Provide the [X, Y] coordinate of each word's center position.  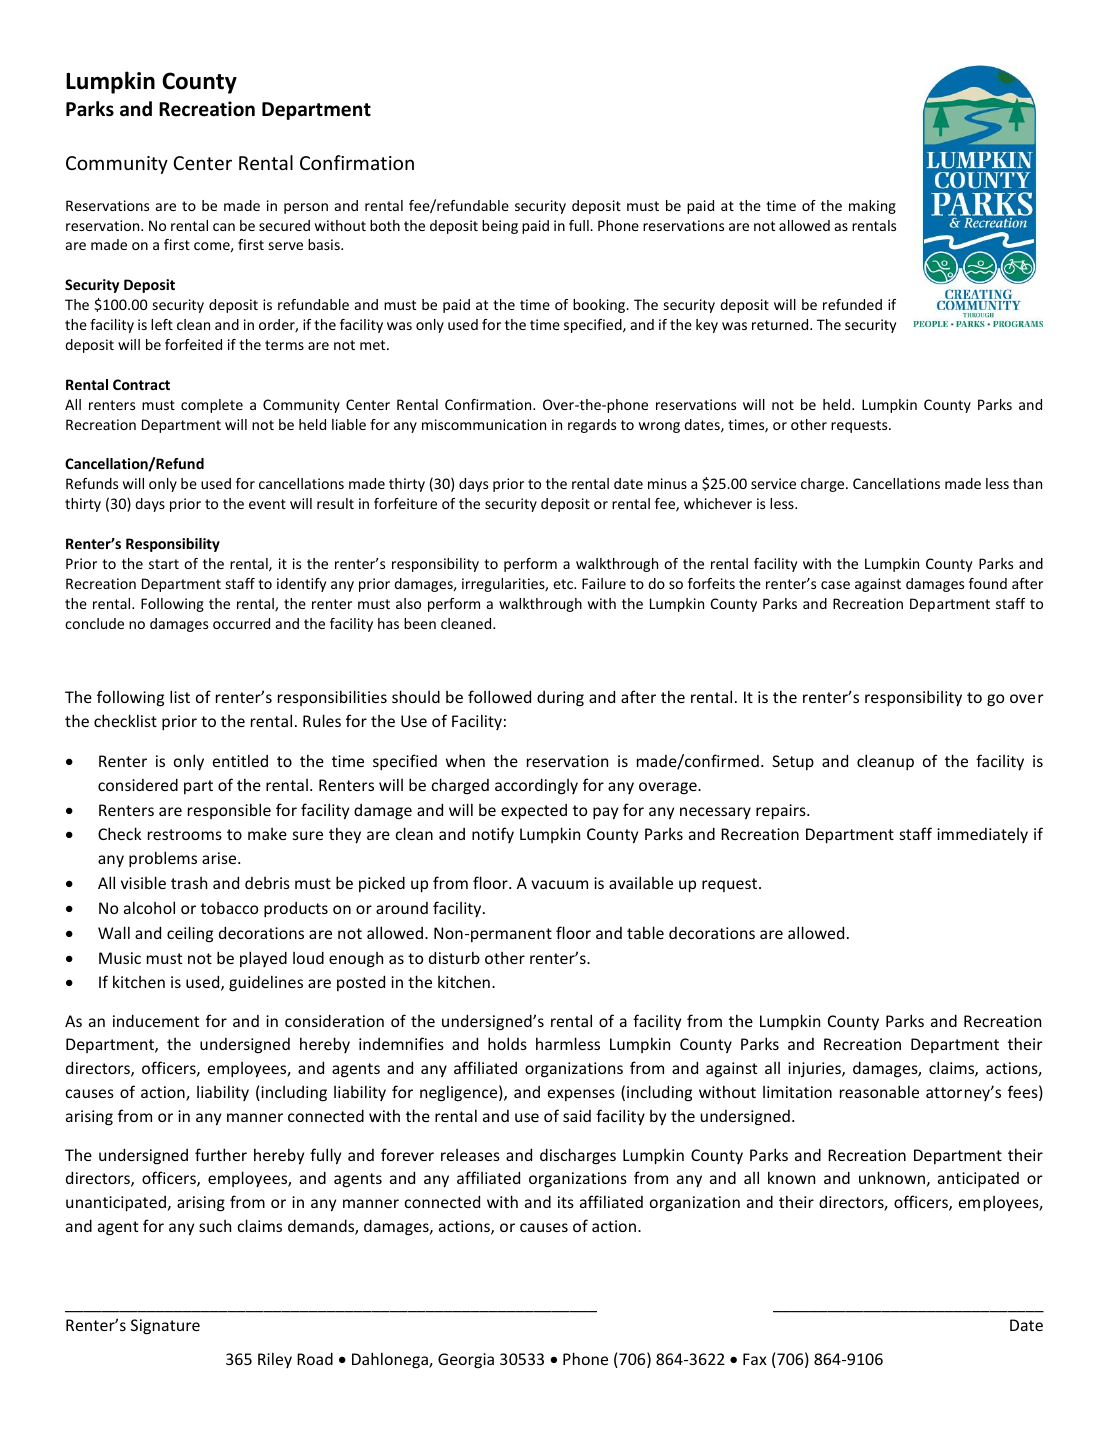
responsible [229, 811]
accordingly [536, 786]
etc [564, 584]
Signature [165, 1327]
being [500, 227]
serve [286, 246]
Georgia [466, 1361]
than [1027, 483]
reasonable [879, 1091]
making [872, 207]
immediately [982, 835]
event [267, 504]
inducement [156, 1020]
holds [507, 1043]
